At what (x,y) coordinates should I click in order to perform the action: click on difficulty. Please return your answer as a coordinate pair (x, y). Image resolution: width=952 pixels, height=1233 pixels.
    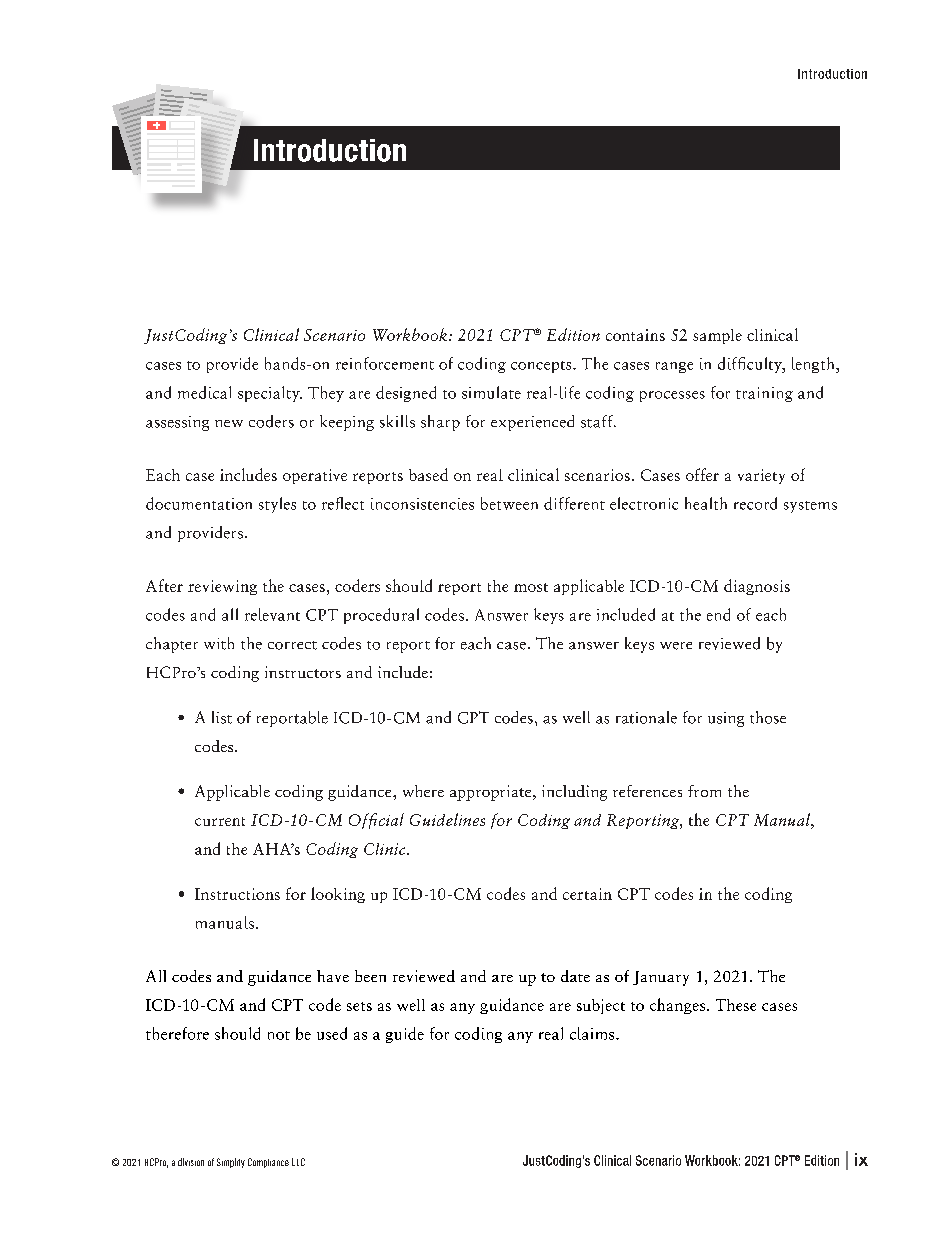
    Looking at the image, I should click on (751, 365).
